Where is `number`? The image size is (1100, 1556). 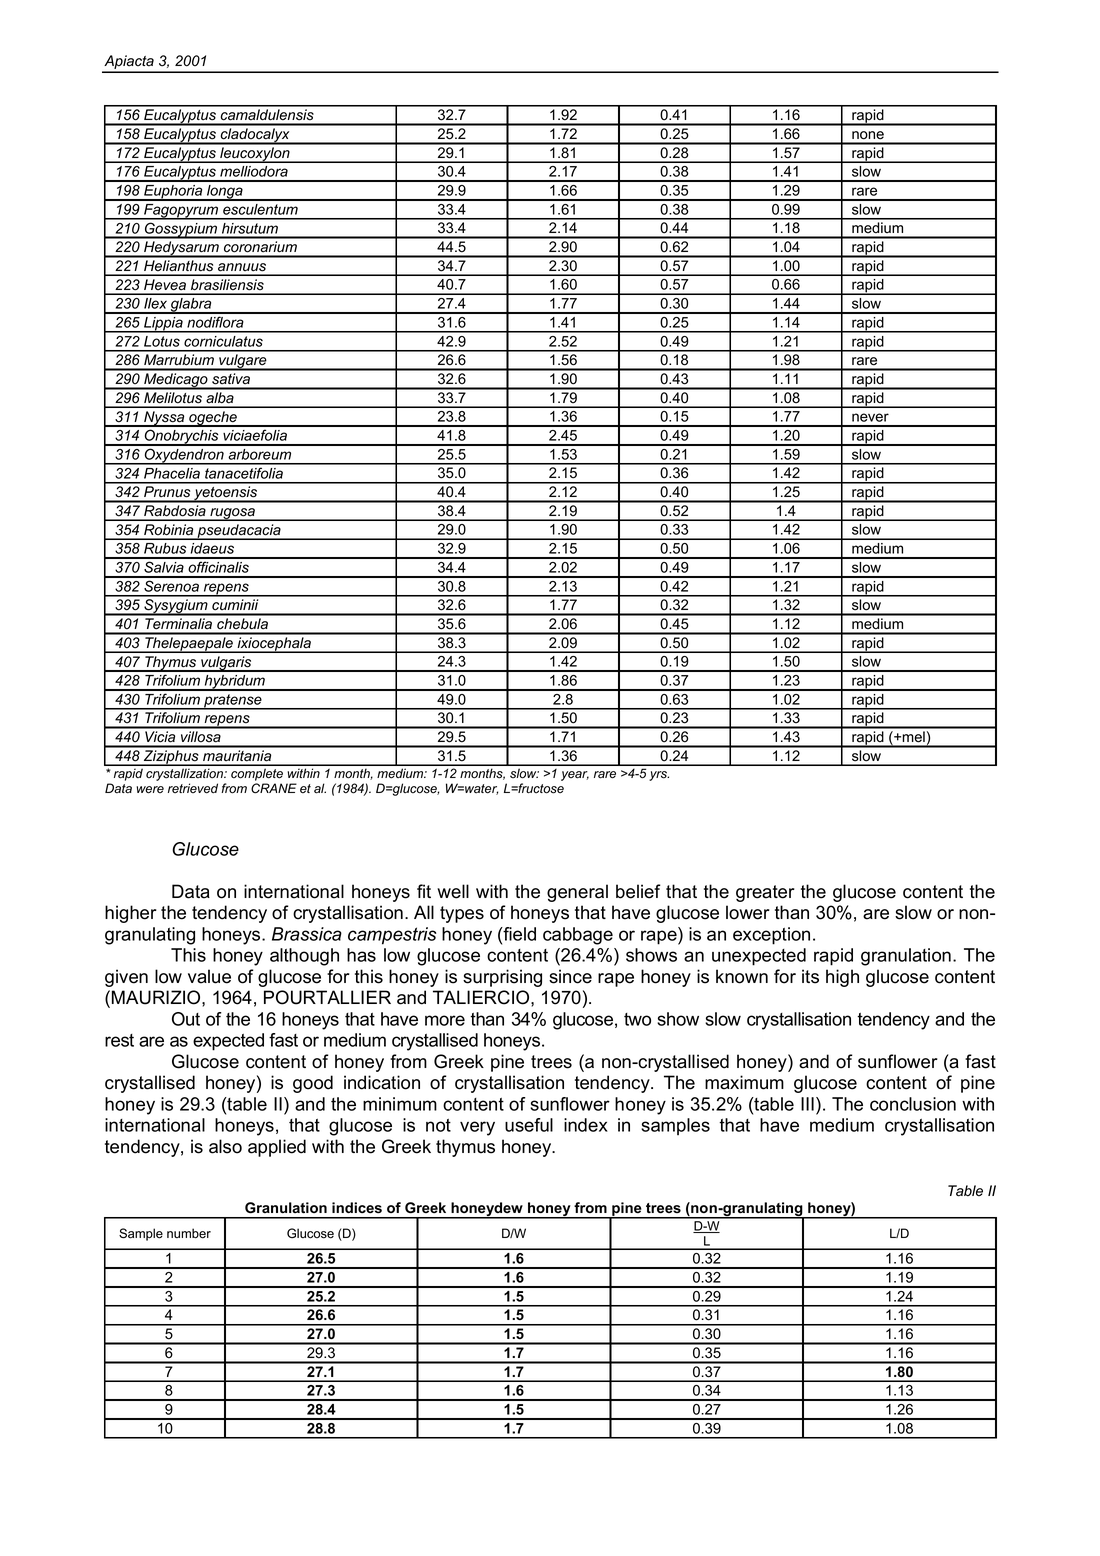 number is located at coordinates (189, 1233).
